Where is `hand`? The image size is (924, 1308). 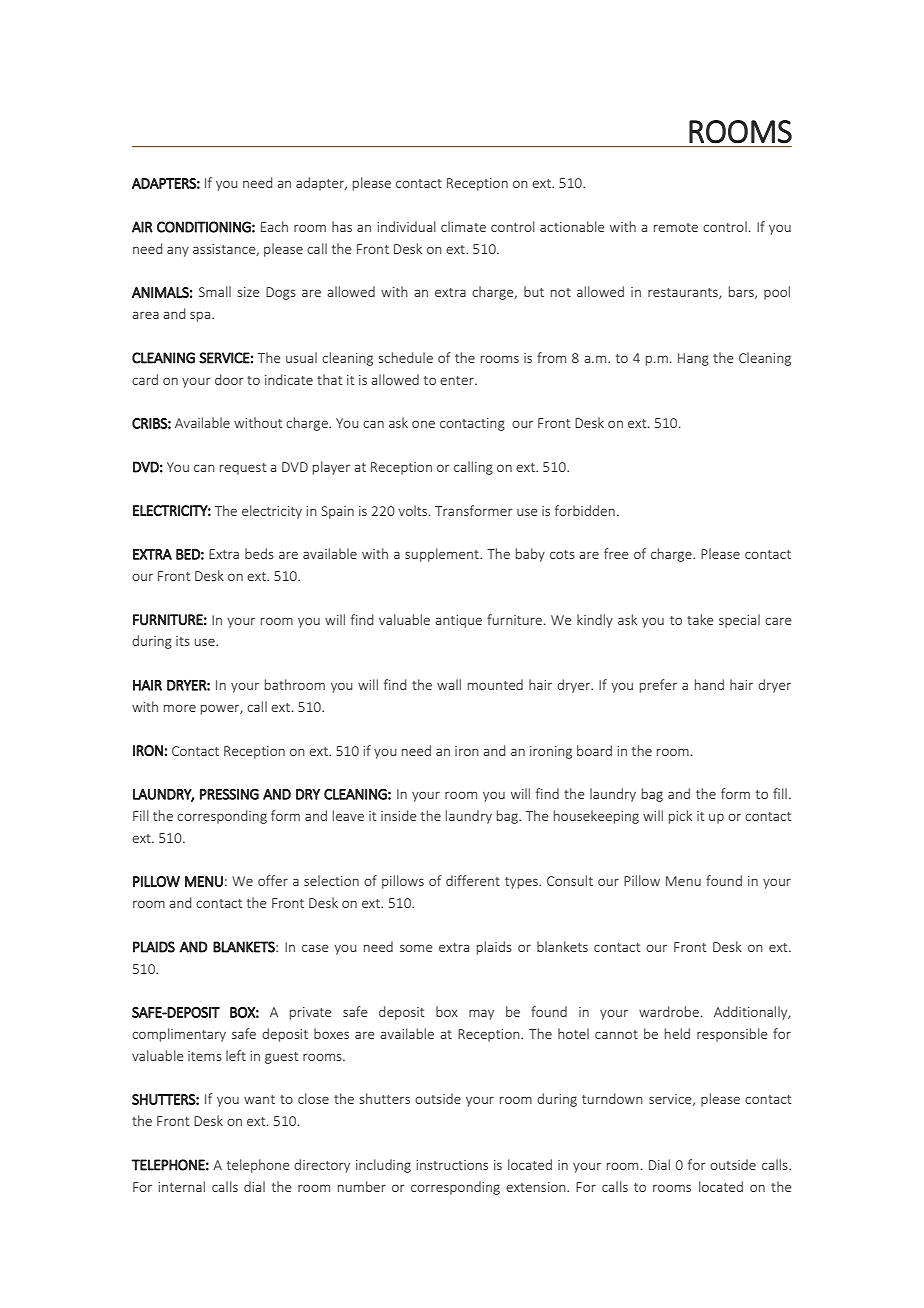
hand is located at coordinates (709, 684).
